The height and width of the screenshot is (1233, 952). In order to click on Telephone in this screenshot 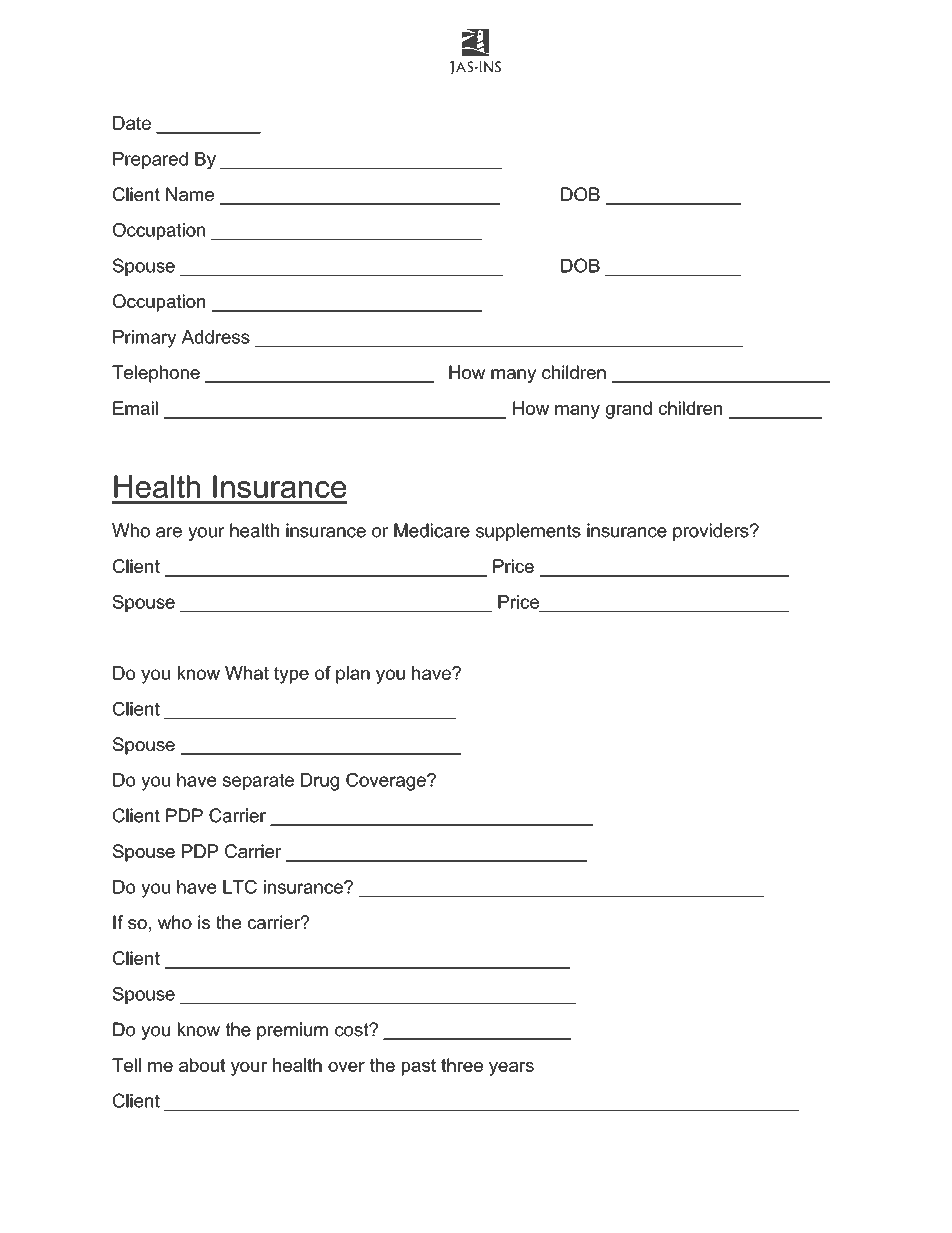, I will do `click(156, 374)`.
